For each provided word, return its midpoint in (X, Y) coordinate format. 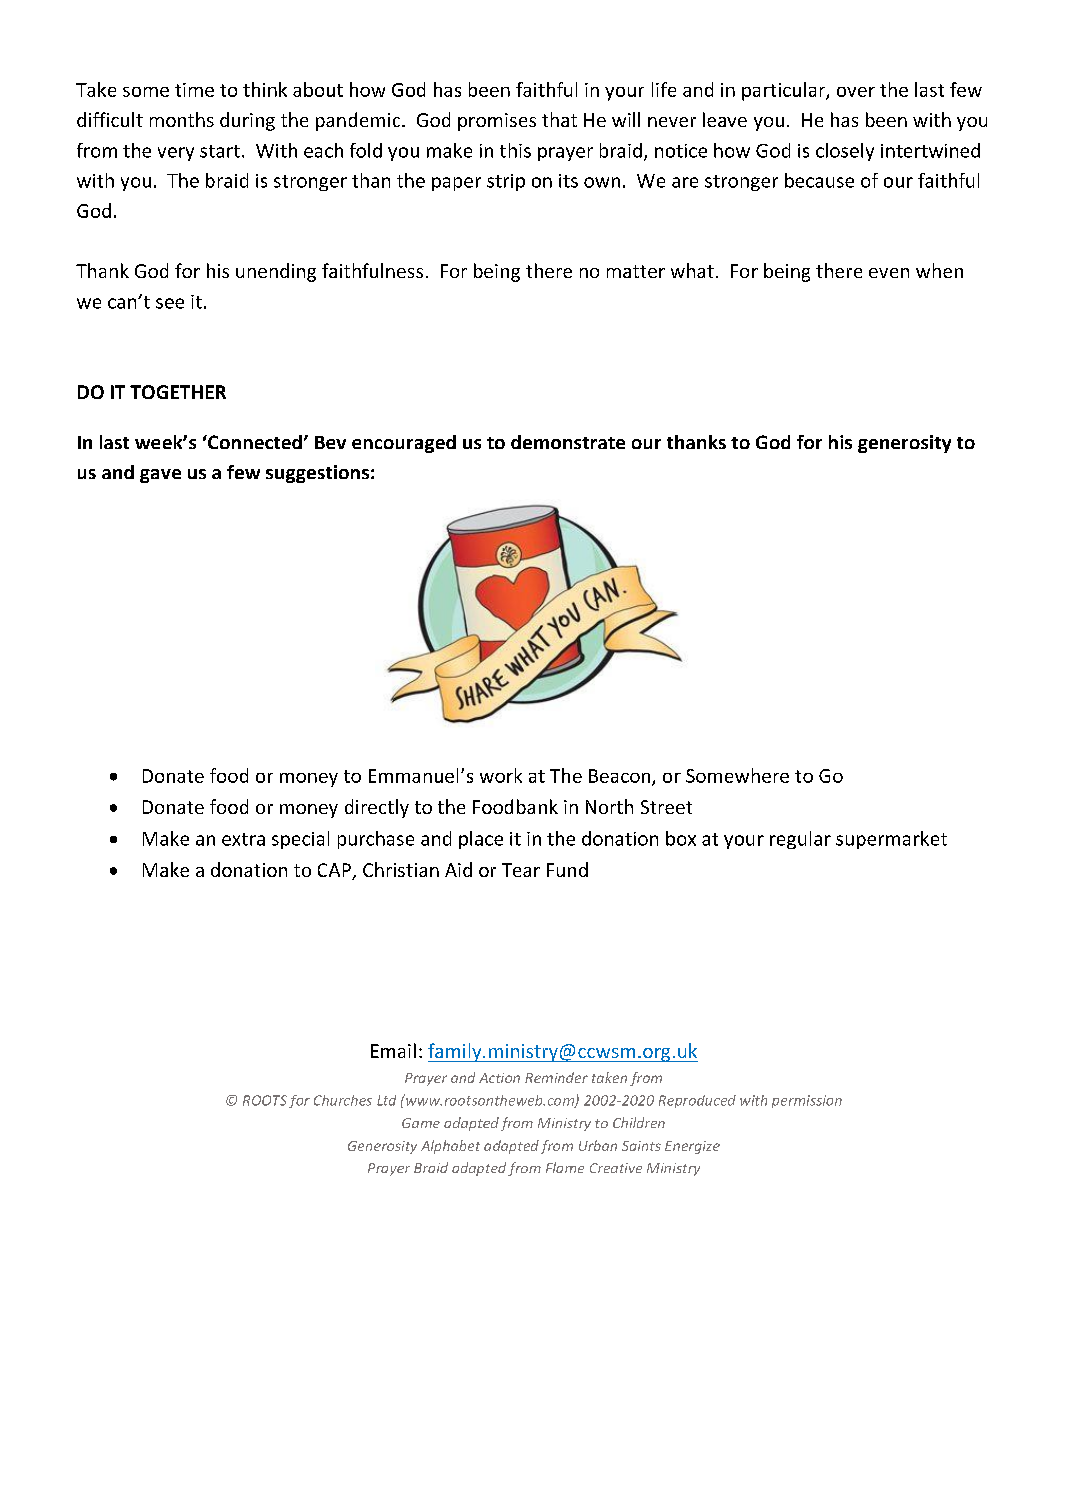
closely (845, 152)
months (182, 119)
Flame (565, 1167)
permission (807, 1101)
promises (497, 122)
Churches (343, 1100)
